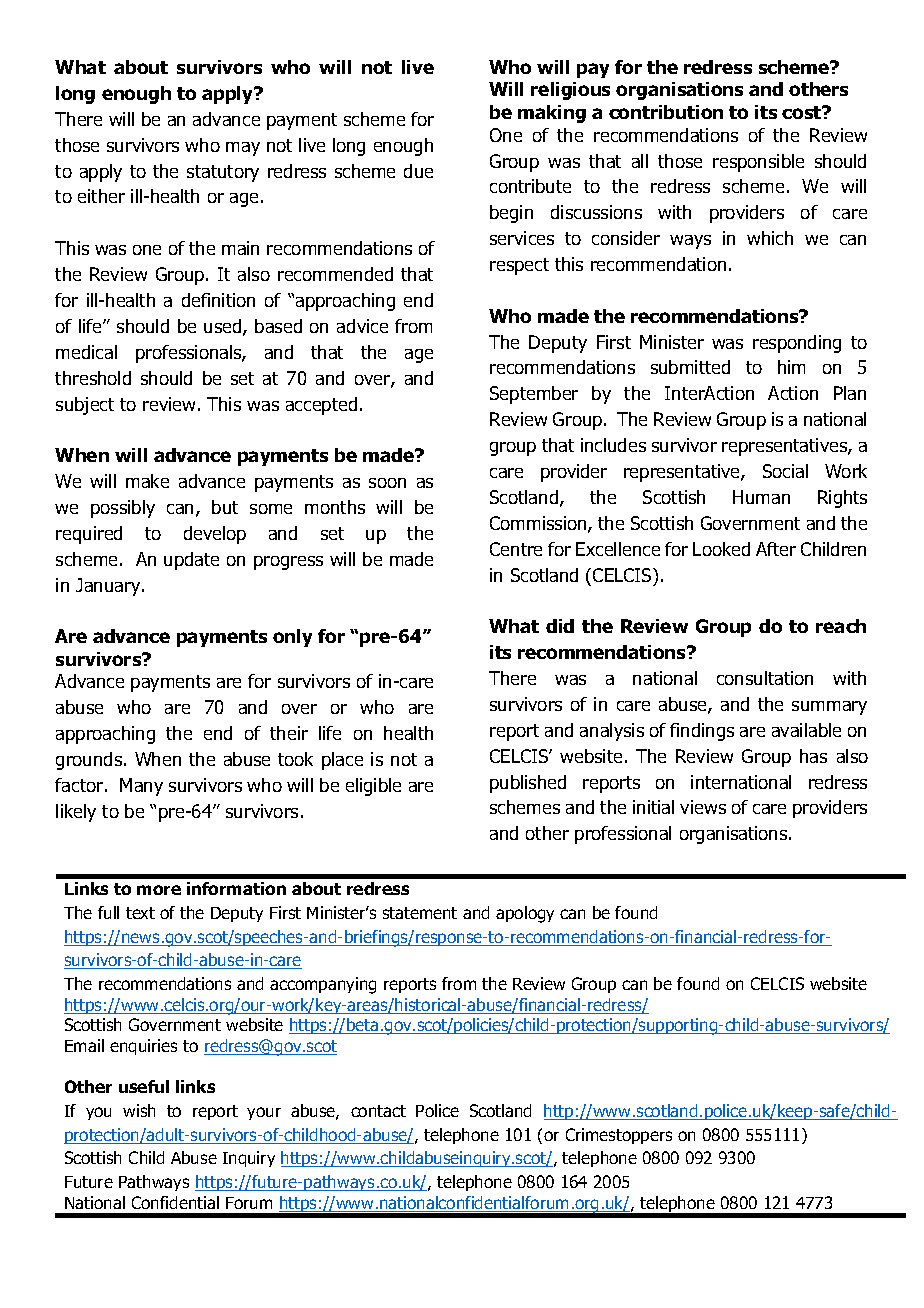 Image resolution: width=924 pixels, height=1308 pixels. Describe the element at coordinates (387, 483) in the screenshot. I see `soon` at that location.
